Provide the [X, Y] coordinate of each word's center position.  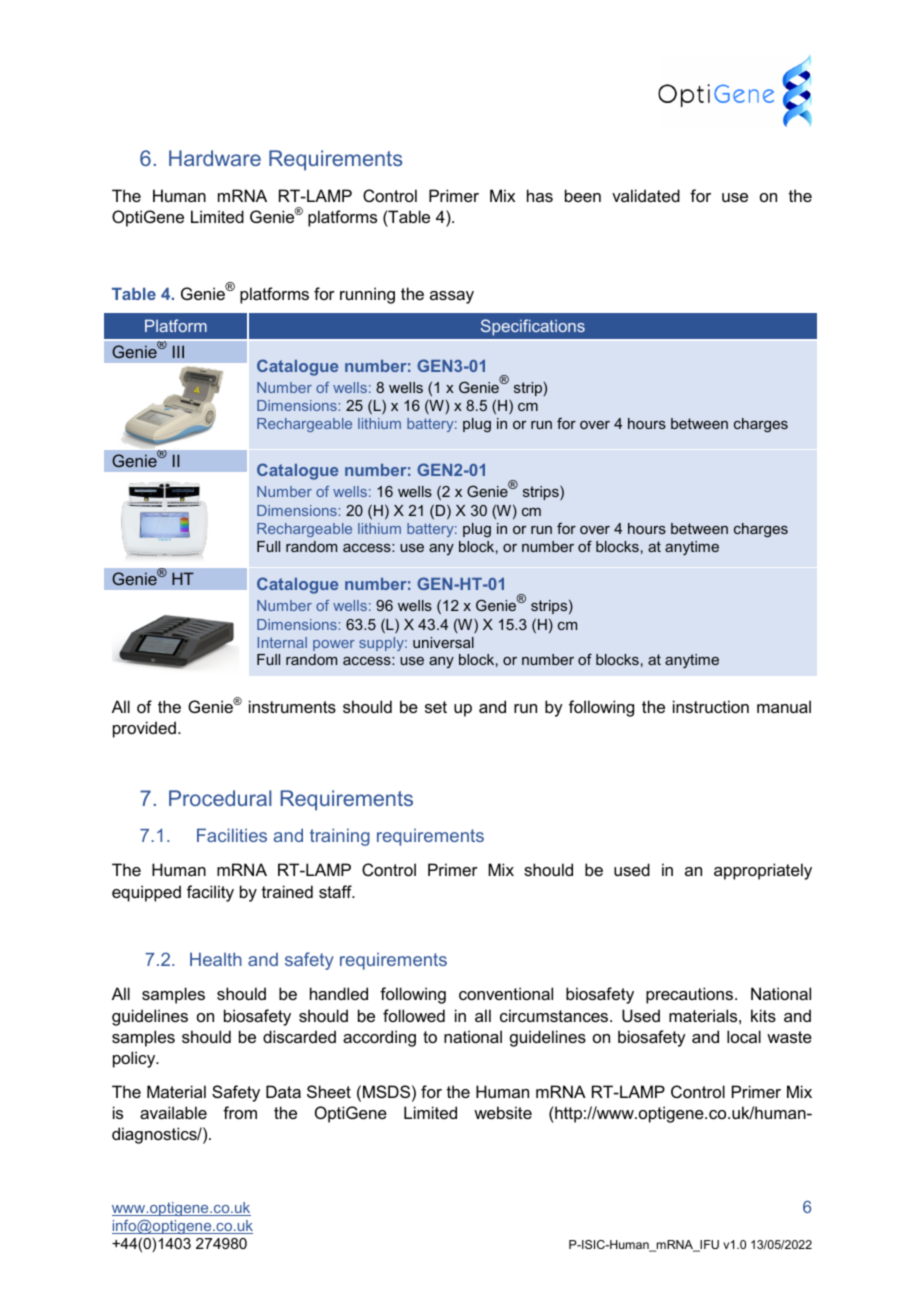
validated [646, 195]
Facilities [232, 835]
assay [452, 297]
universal [443, 642]
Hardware [215, 158]
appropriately [763, 871]
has [540, 195]
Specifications [533, 327]
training [340, 837]
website [503, 1112]
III [178, 351]
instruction [711, 706]
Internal [282, 642]
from [240, 1112]
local [744, 1036]
